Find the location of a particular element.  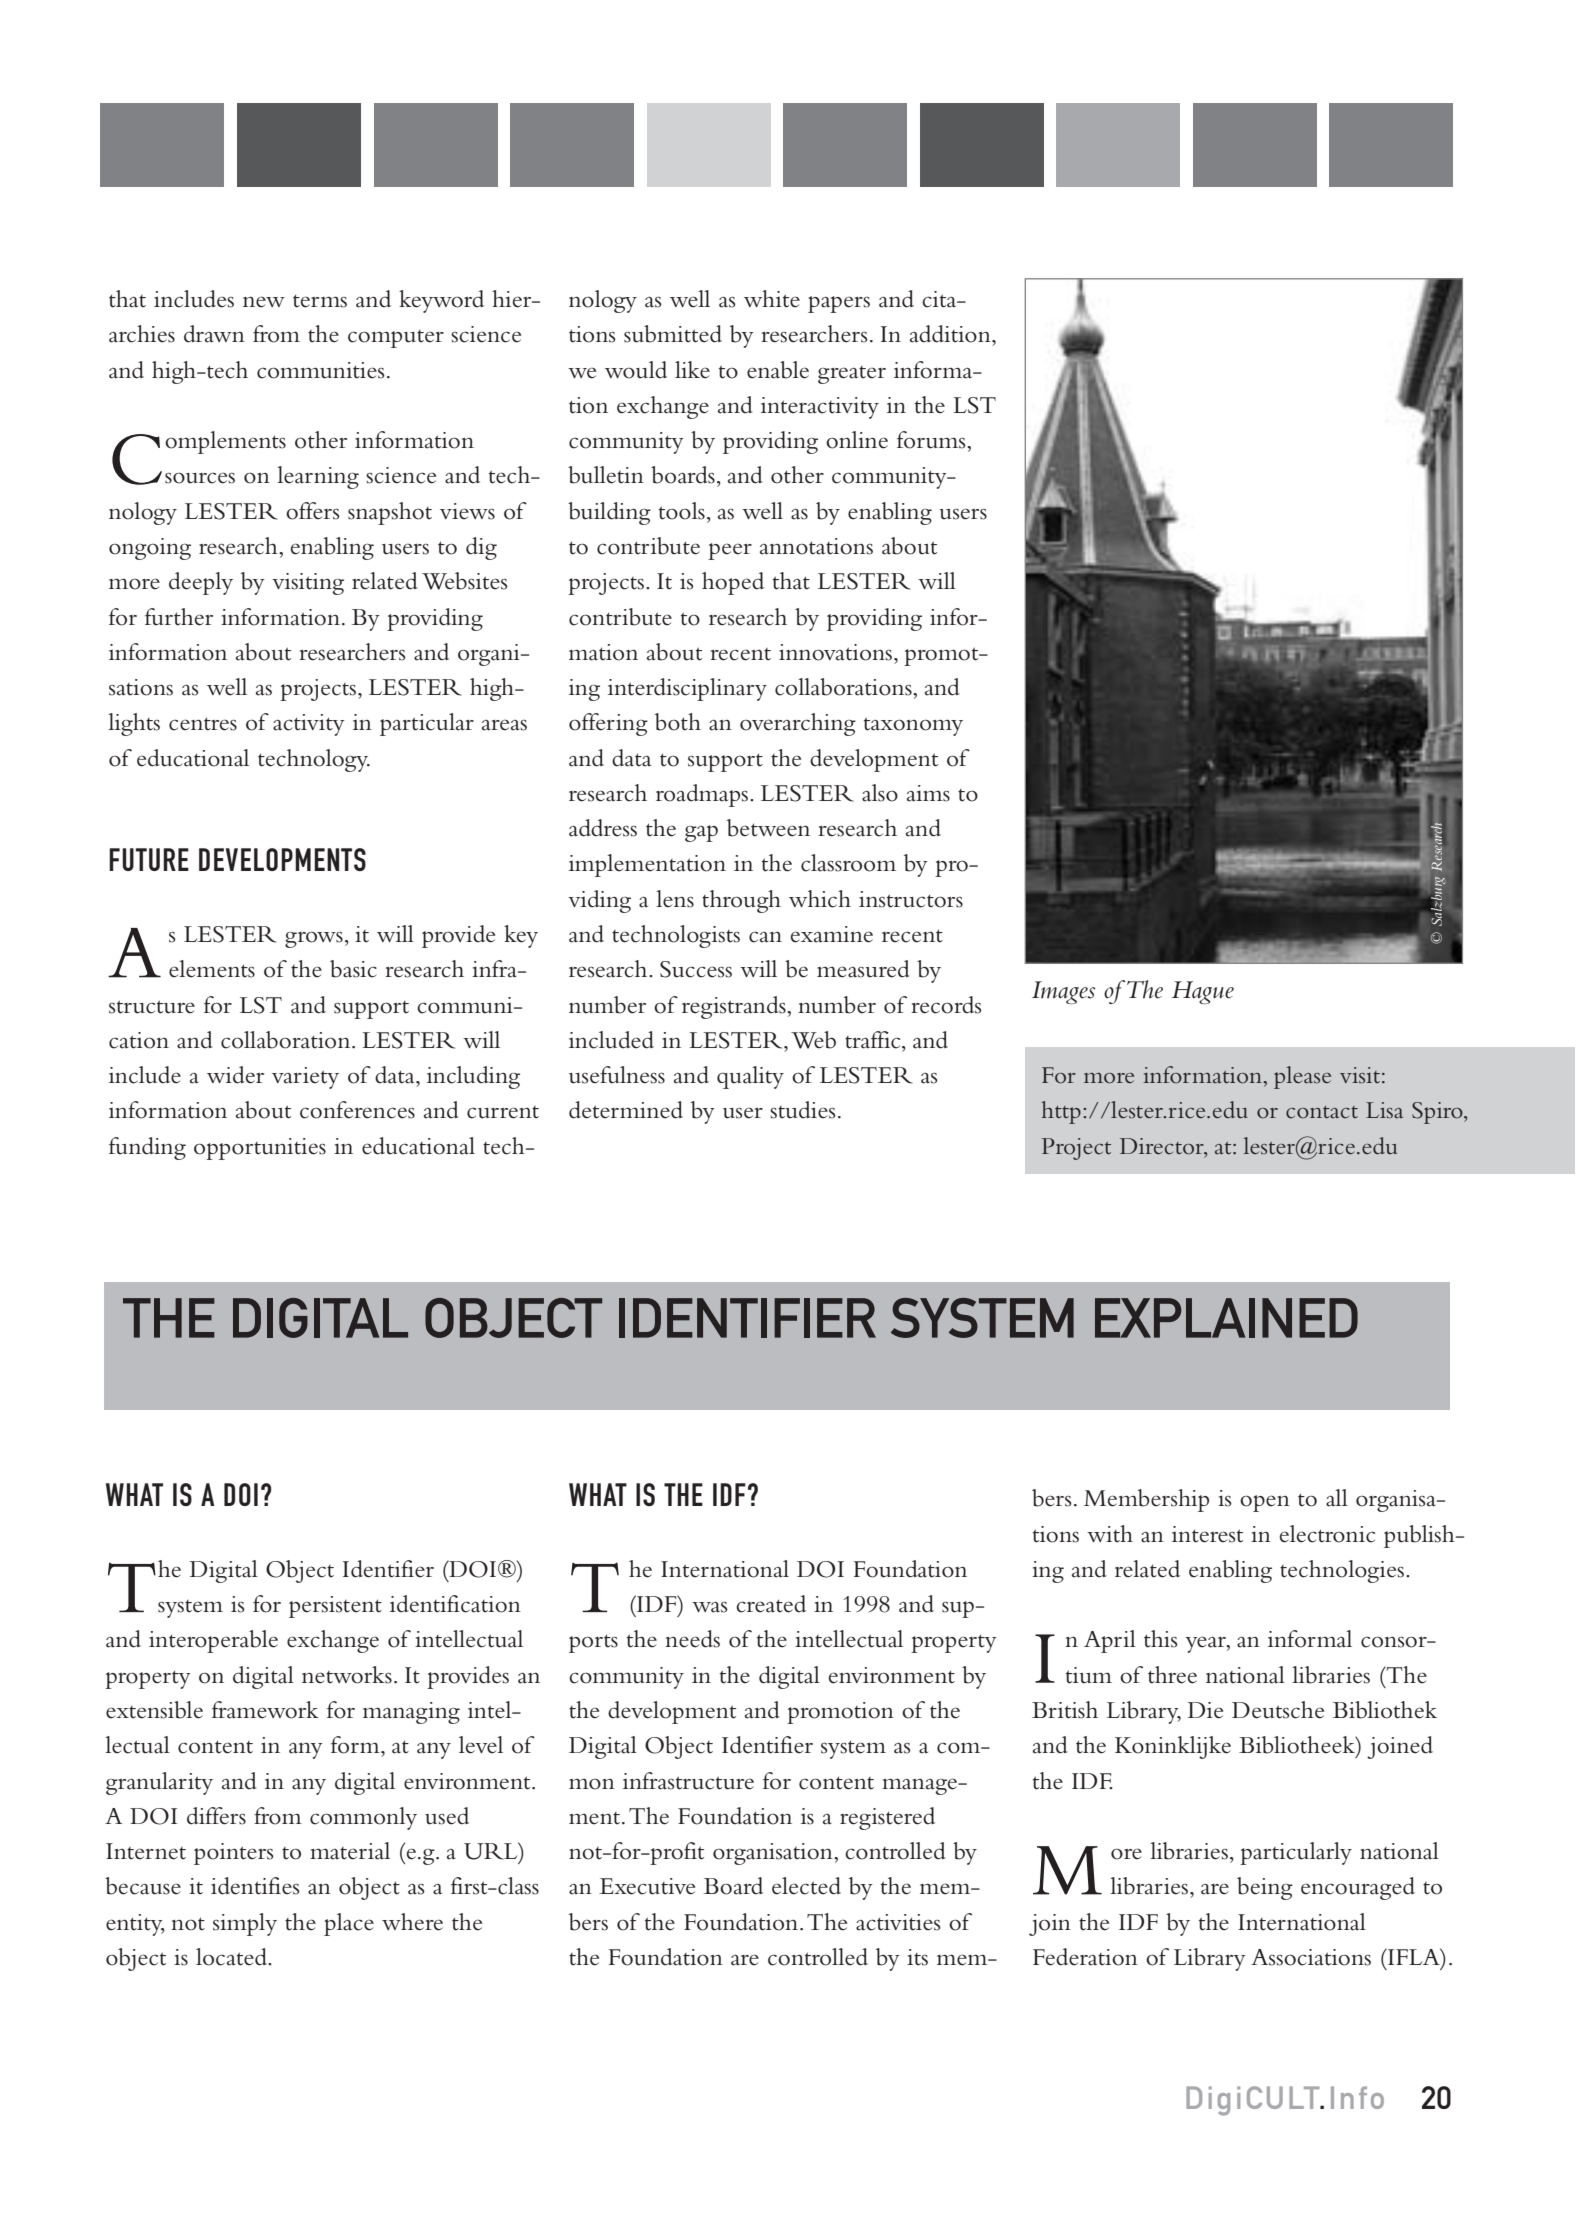

studies is located at coordinates (803, 1110).
